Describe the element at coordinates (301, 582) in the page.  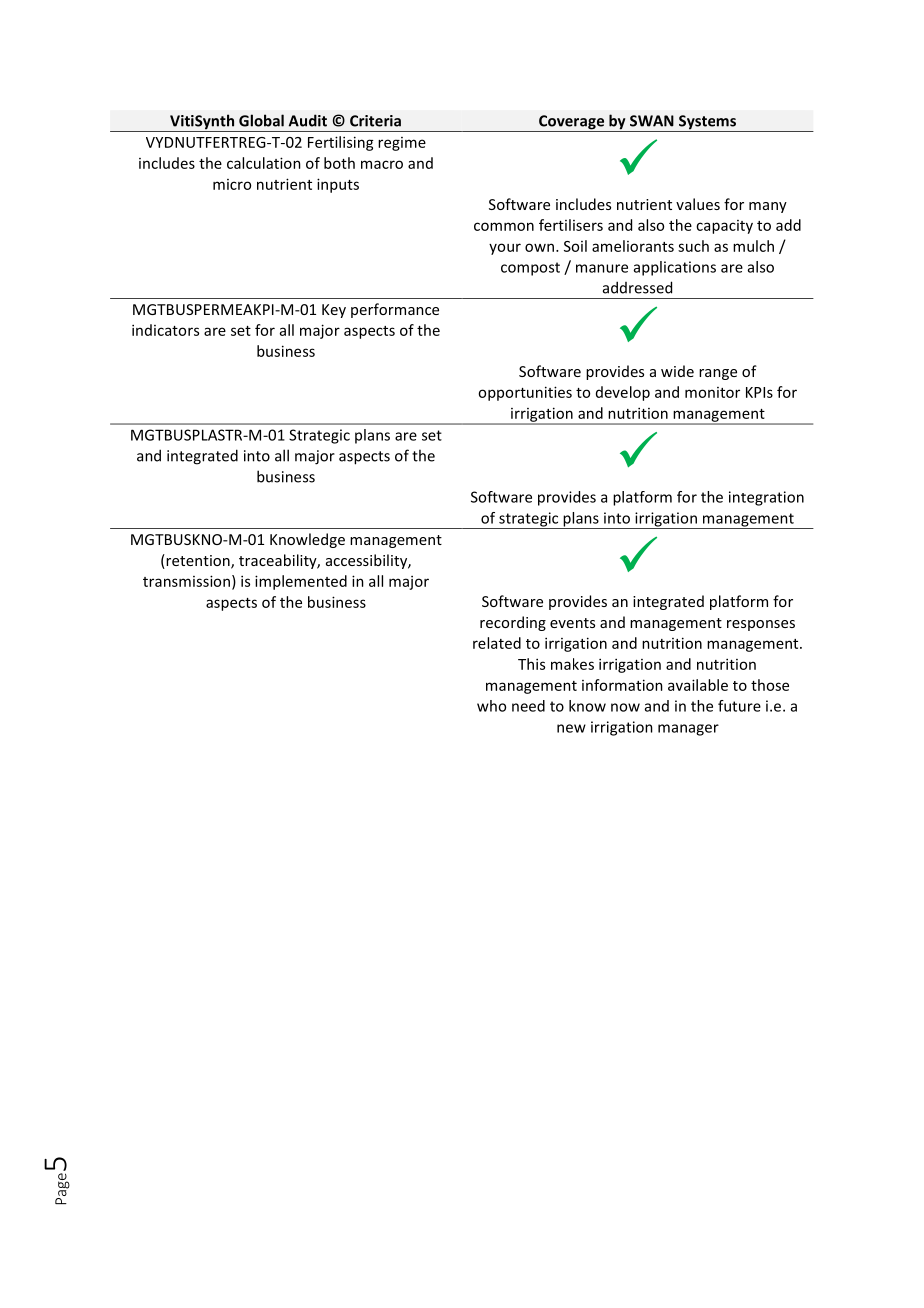
I see `implemented` at that location.
